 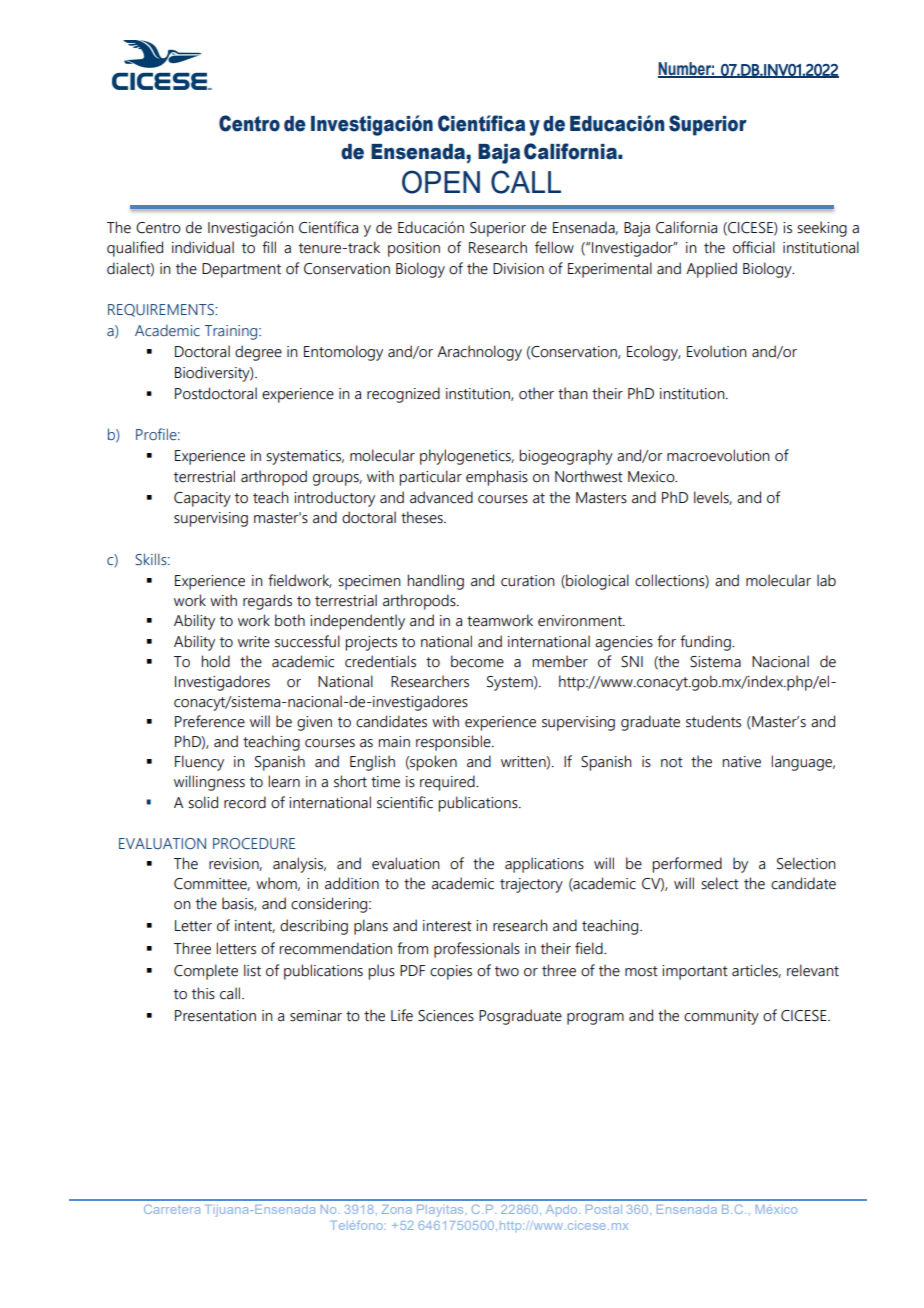 I want to click on individual, so click(x=203, y=247).
